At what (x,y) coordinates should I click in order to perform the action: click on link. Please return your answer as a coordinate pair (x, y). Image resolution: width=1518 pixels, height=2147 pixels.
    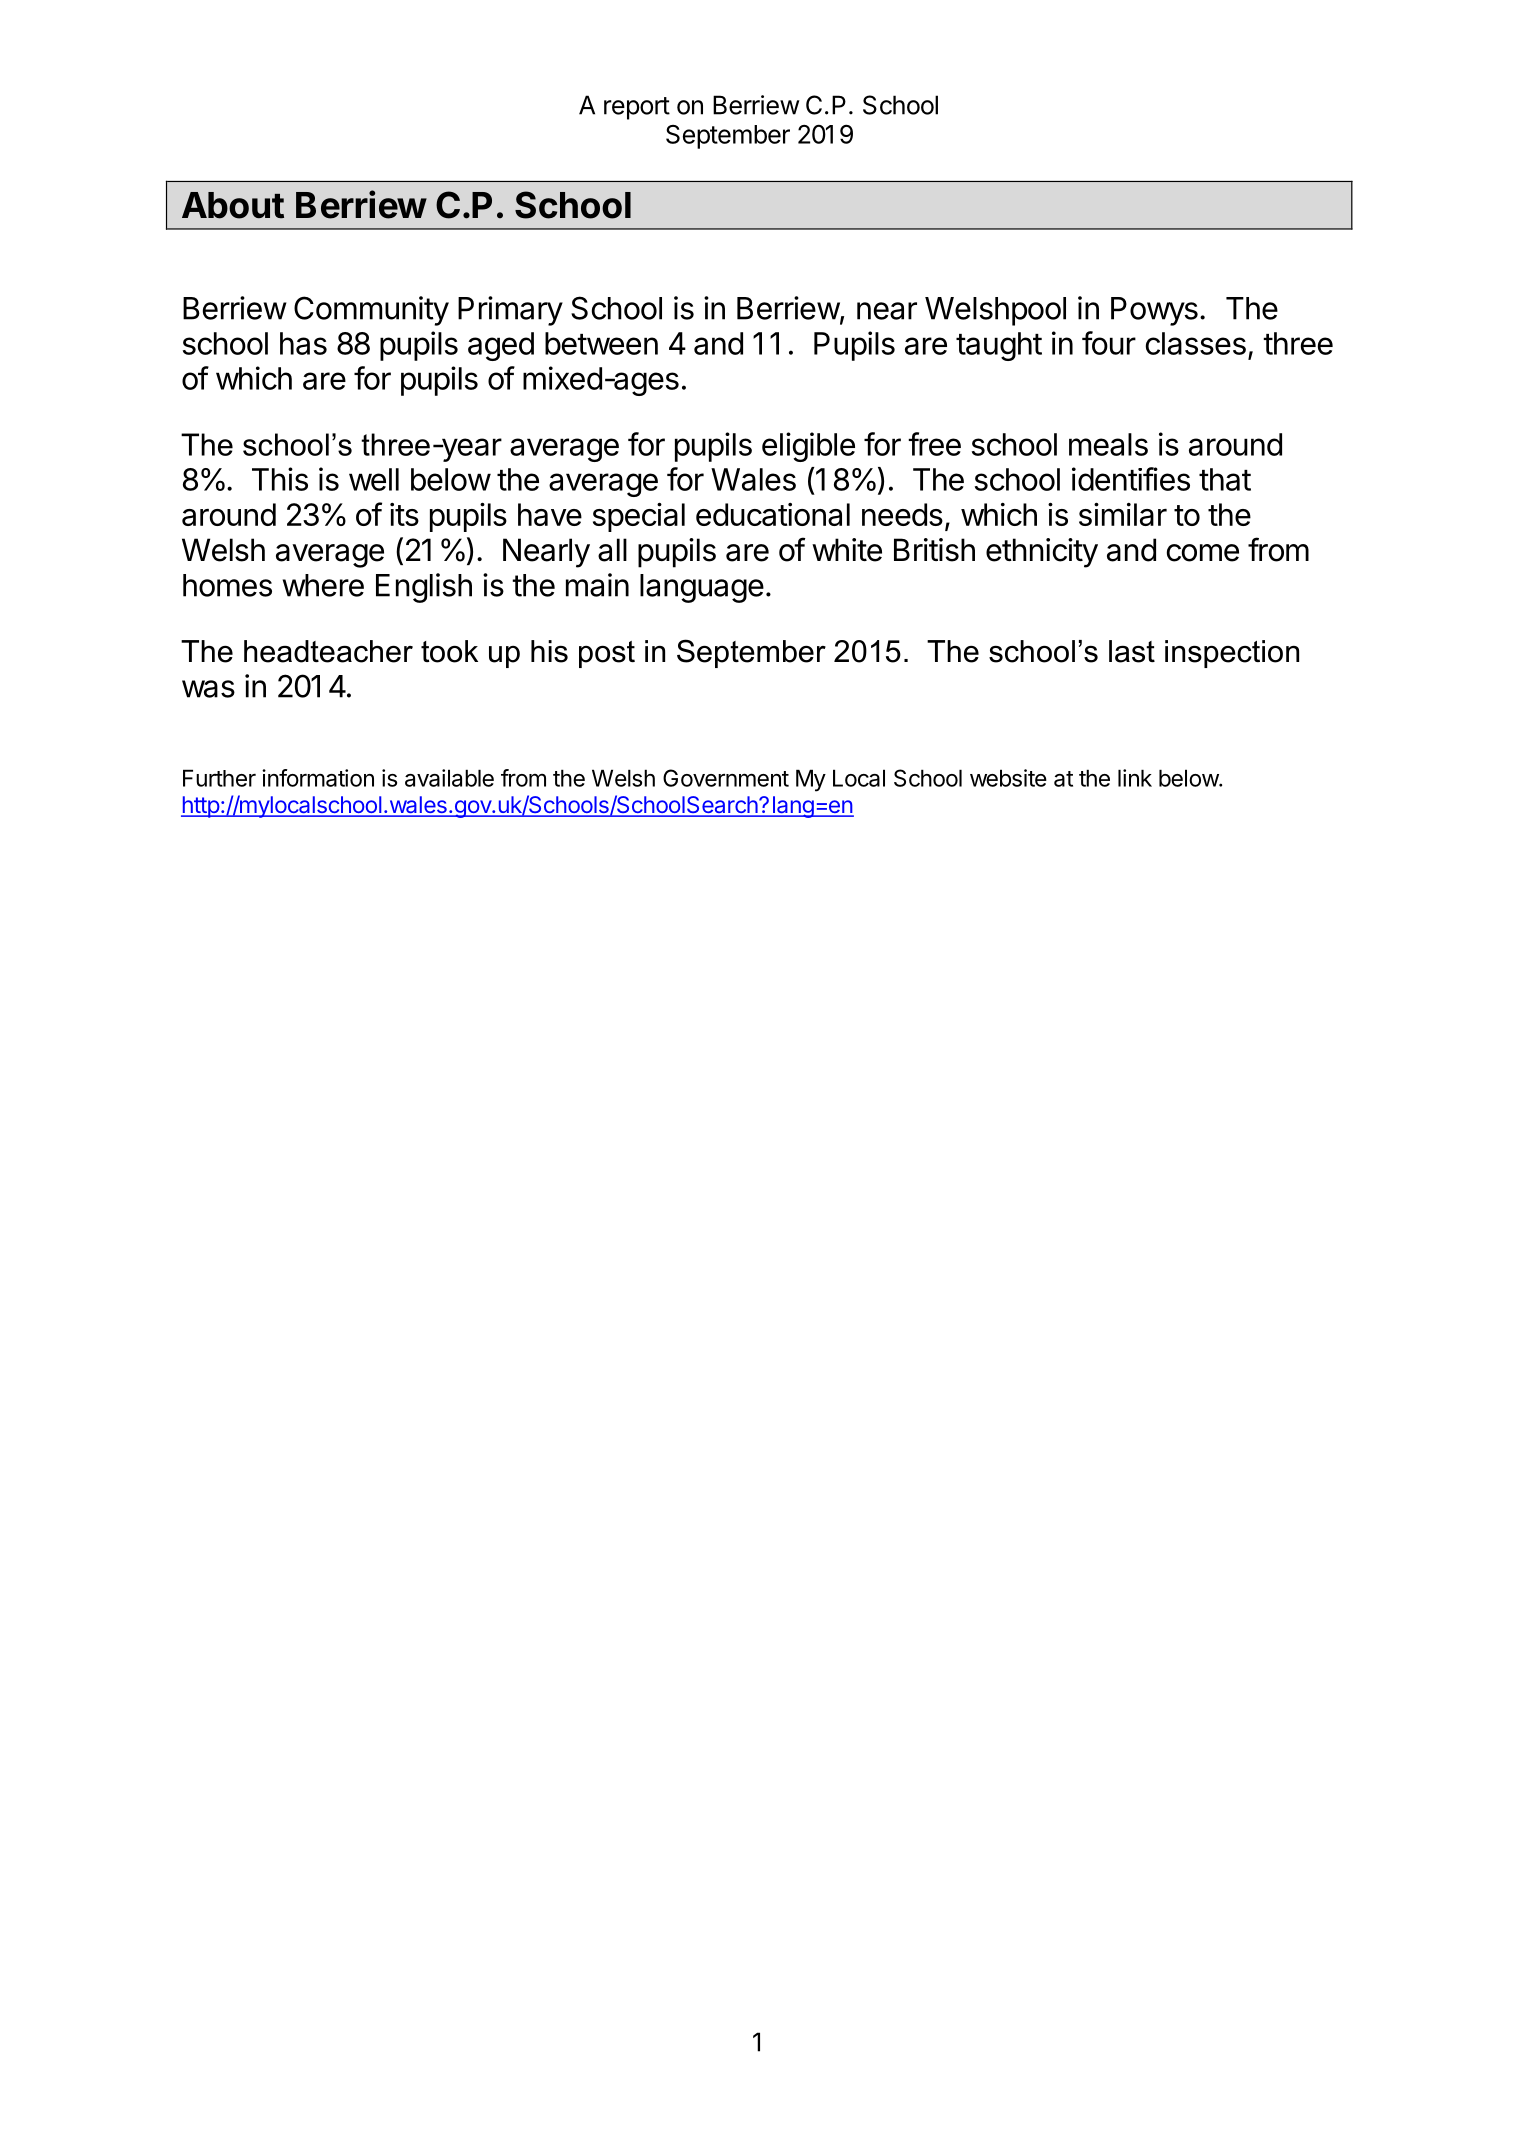
    Looking at the image, I should click on (1135, 778).
